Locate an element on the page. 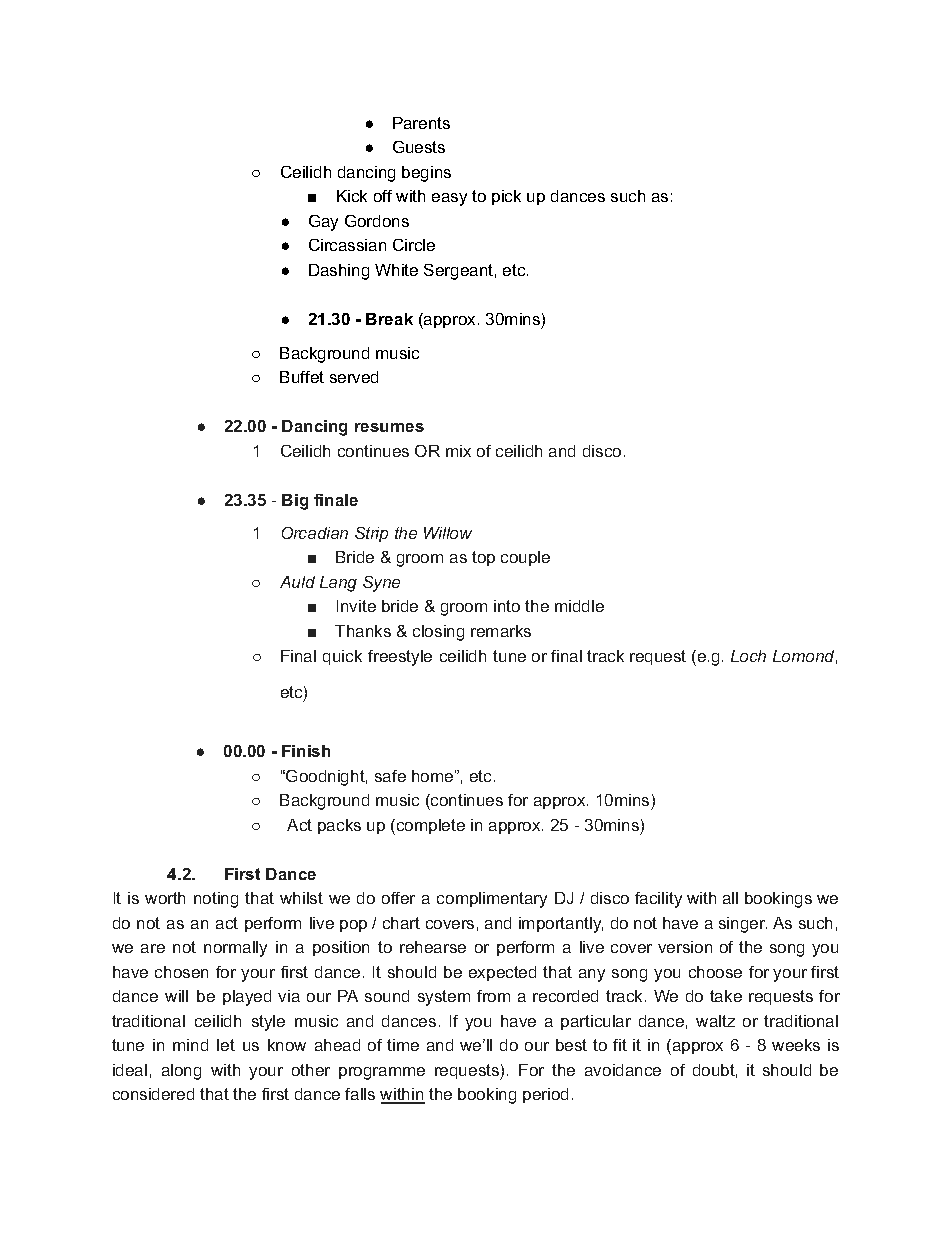  complimentary is located at coordinates (492, 900).
